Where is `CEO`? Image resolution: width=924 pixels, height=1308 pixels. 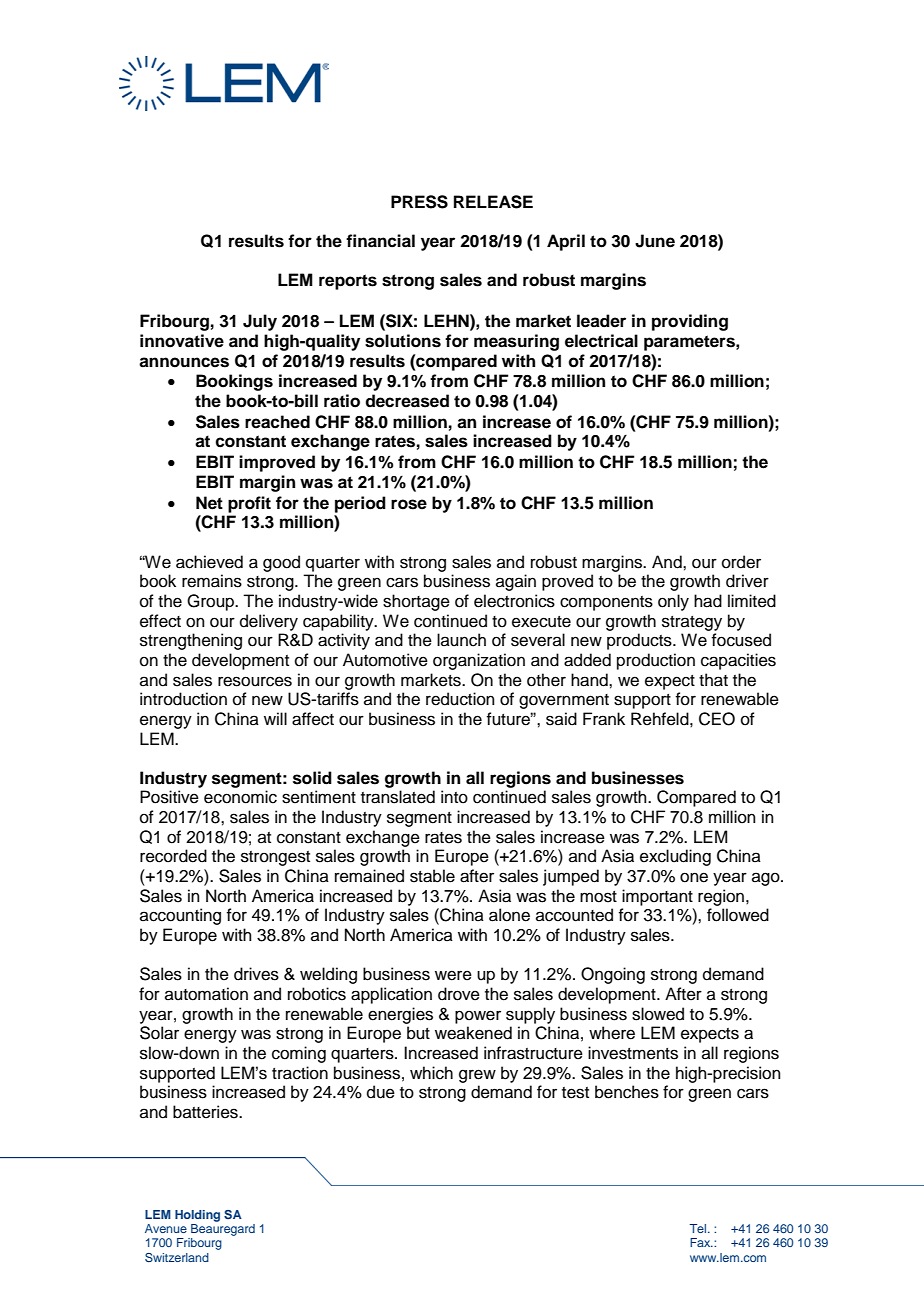
CEO is located at coordinates (717, 719).
